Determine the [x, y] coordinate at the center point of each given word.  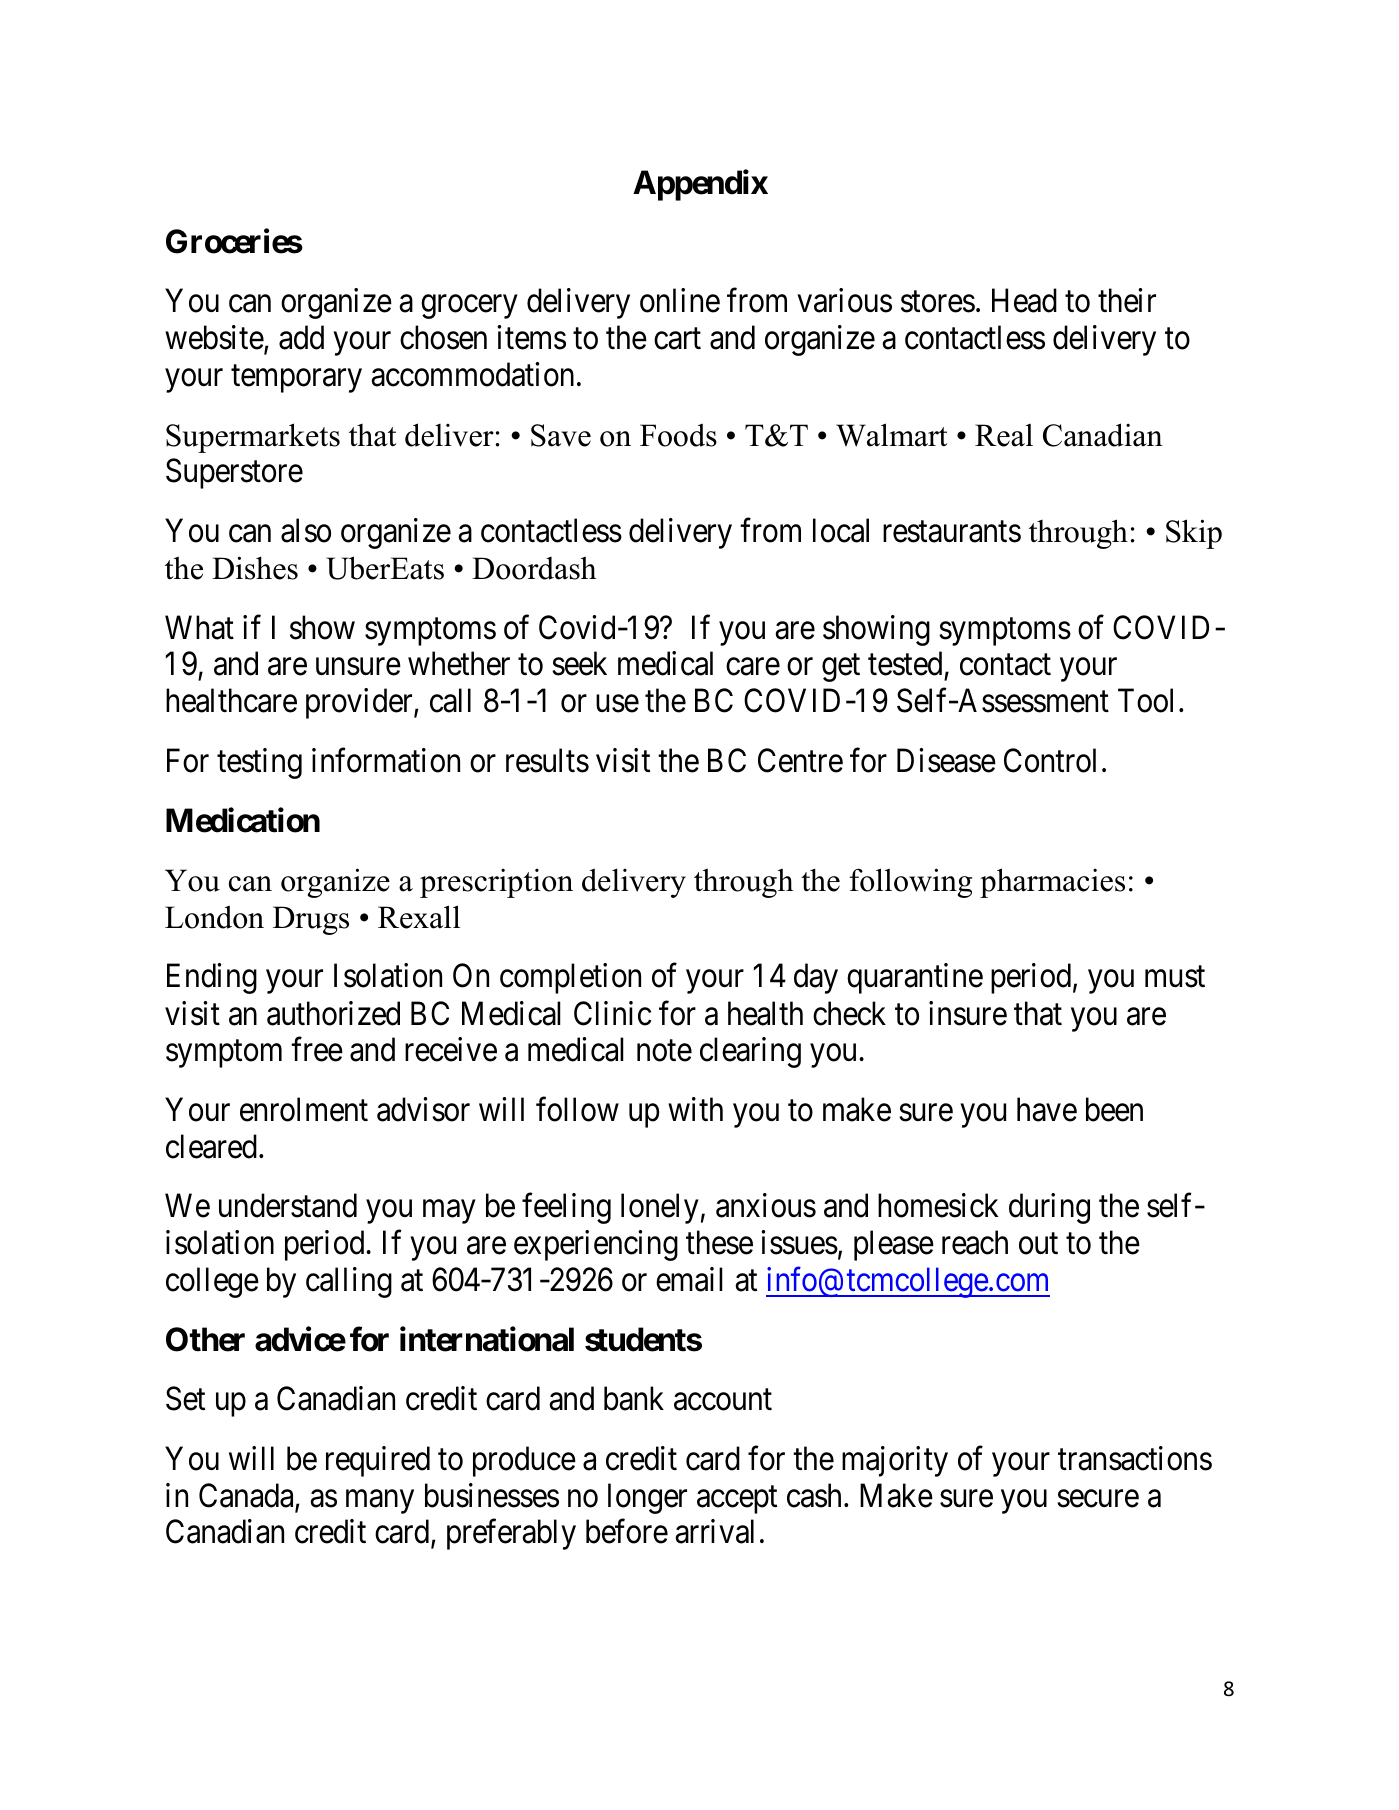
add [301, 337]
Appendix [700, 185]
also [306, 530]
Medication [243, 820]
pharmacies [1052, 883]
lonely [660, 1208]
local [841, 530]
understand [288, 1205]
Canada [247, 1496]
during [1049, 1208]
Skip [1194, 534]
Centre [800, 760]
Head [1024, 301]
